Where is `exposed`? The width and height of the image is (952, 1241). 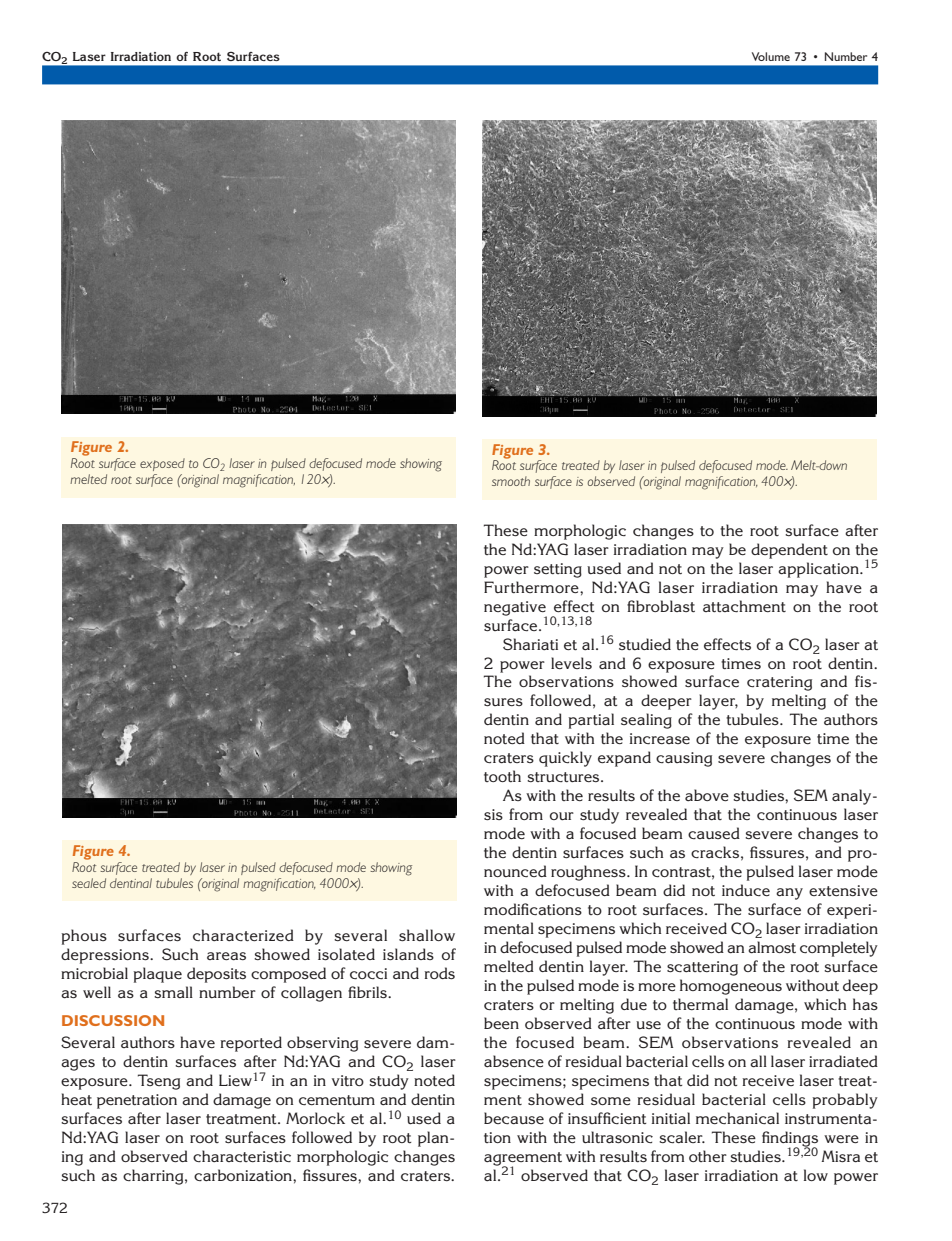
exposed is located at coordinates (162, 464).
